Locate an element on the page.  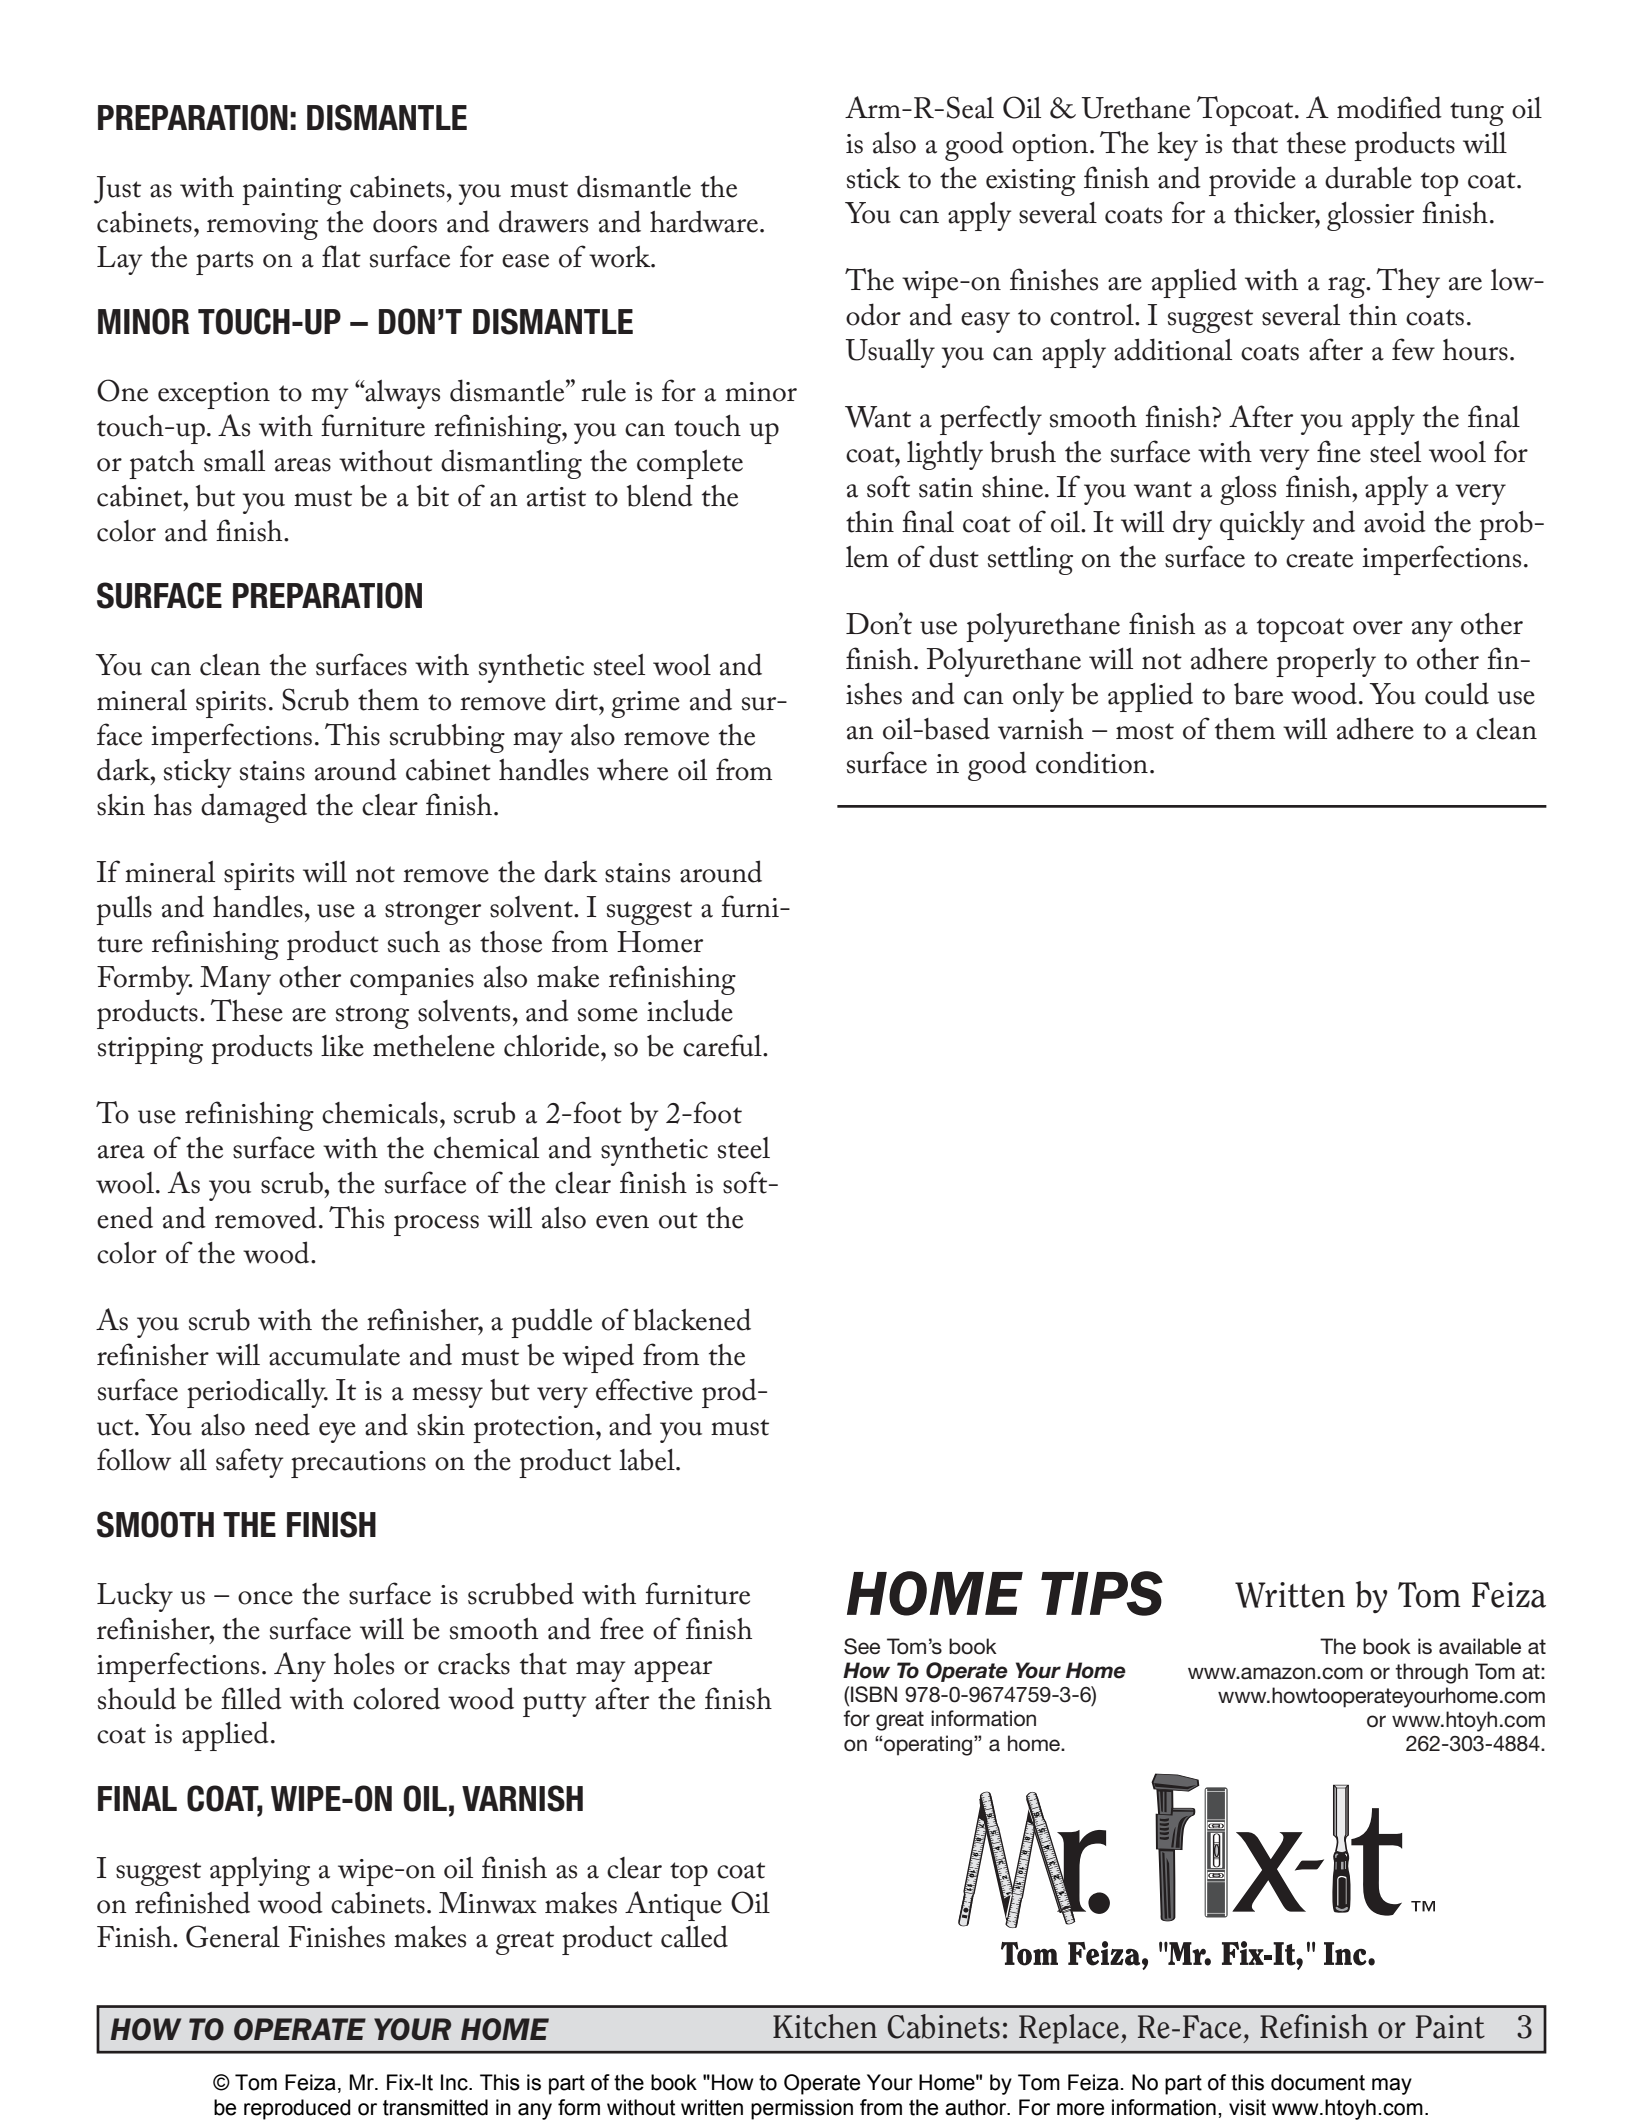
damaged is located at coordinates (254, 808).
